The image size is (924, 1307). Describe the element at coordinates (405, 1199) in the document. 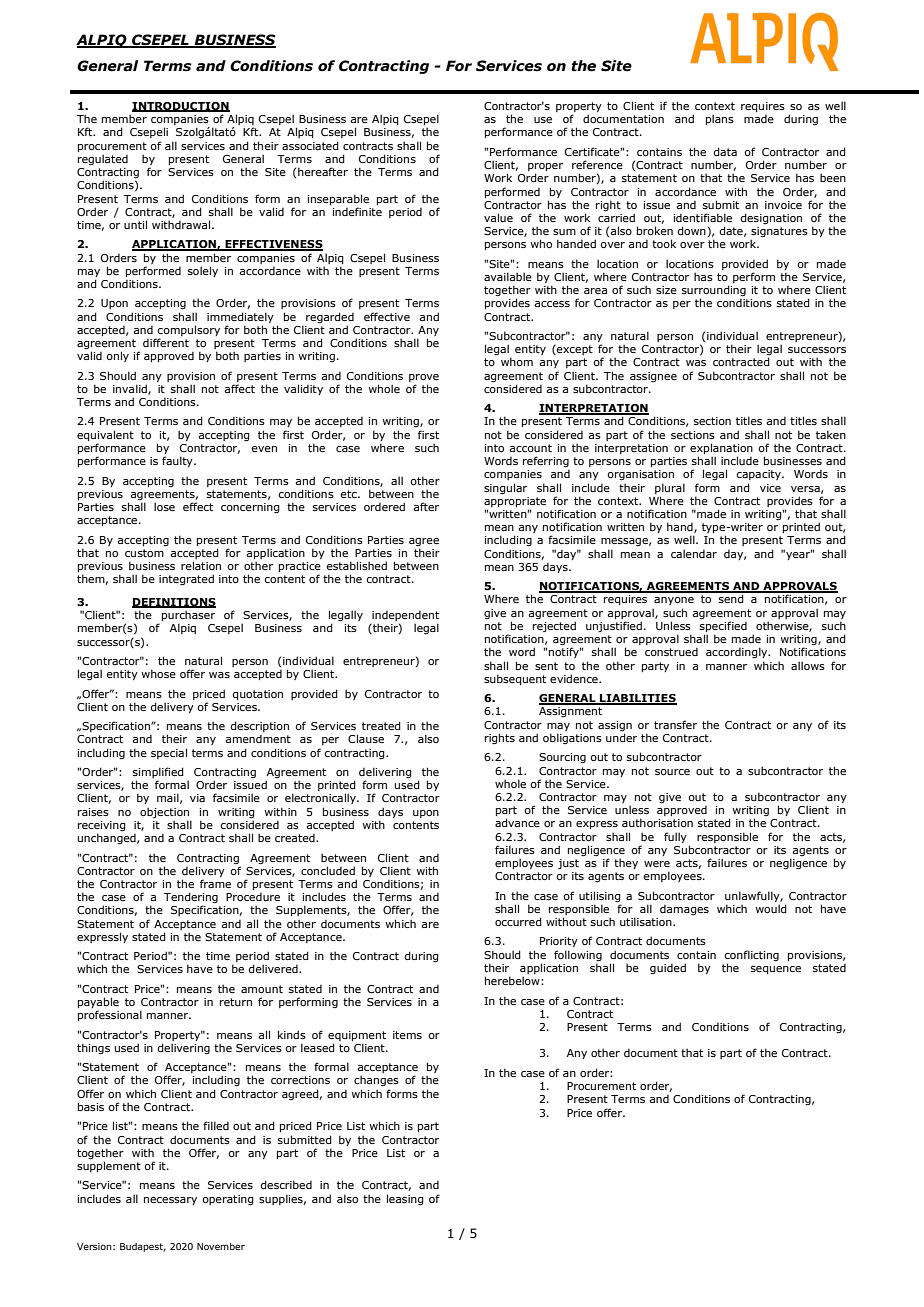

I see `leasing` at that location.
